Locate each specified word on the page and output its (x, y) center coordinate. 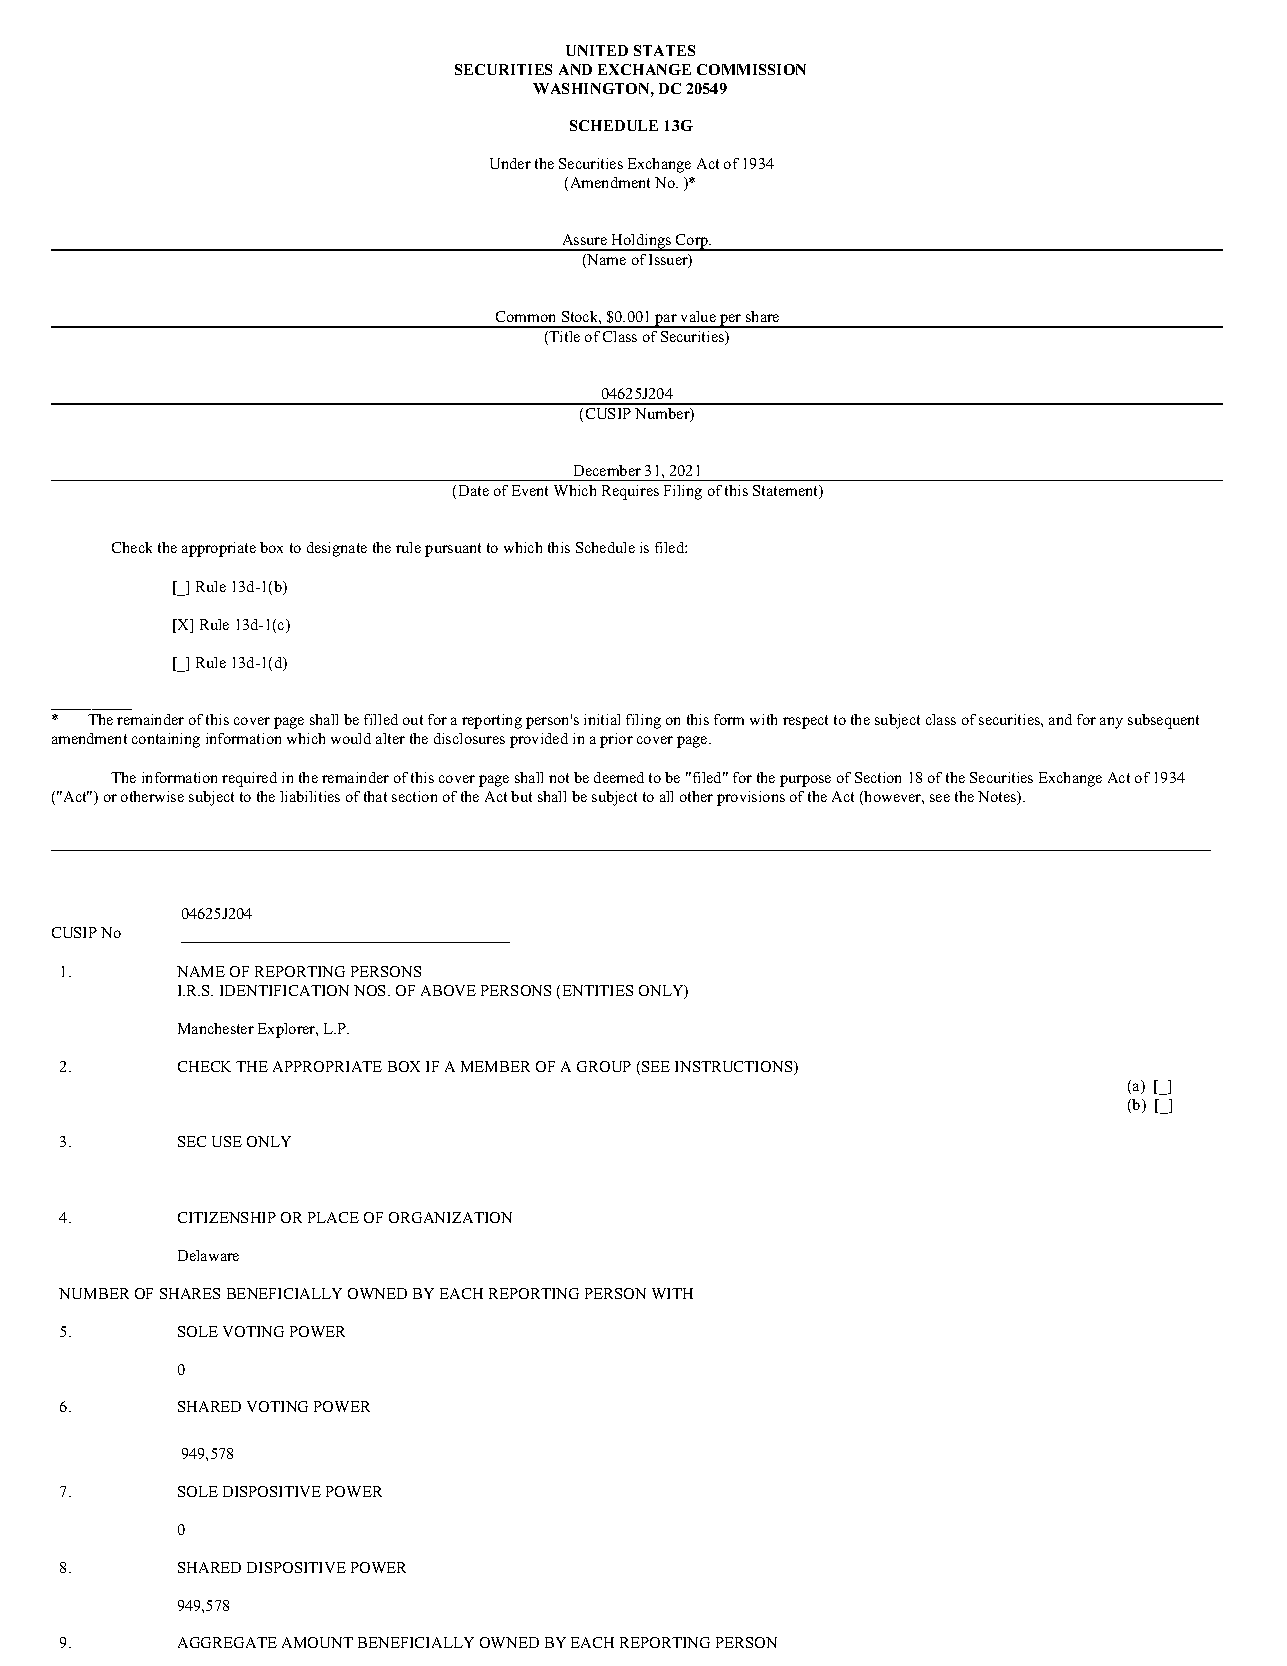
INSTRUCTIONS (735, 1068)
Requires (630, 492)
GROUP (604, 1066)
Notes (998, 798)
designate (337, 549)
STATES (664, 50)
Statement (787, 492)
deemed (619, 777)
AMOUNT (317, 1642)
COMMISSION (751, 69)
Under (510, 163)
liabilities (310, 796)
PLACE (333, 1217)
